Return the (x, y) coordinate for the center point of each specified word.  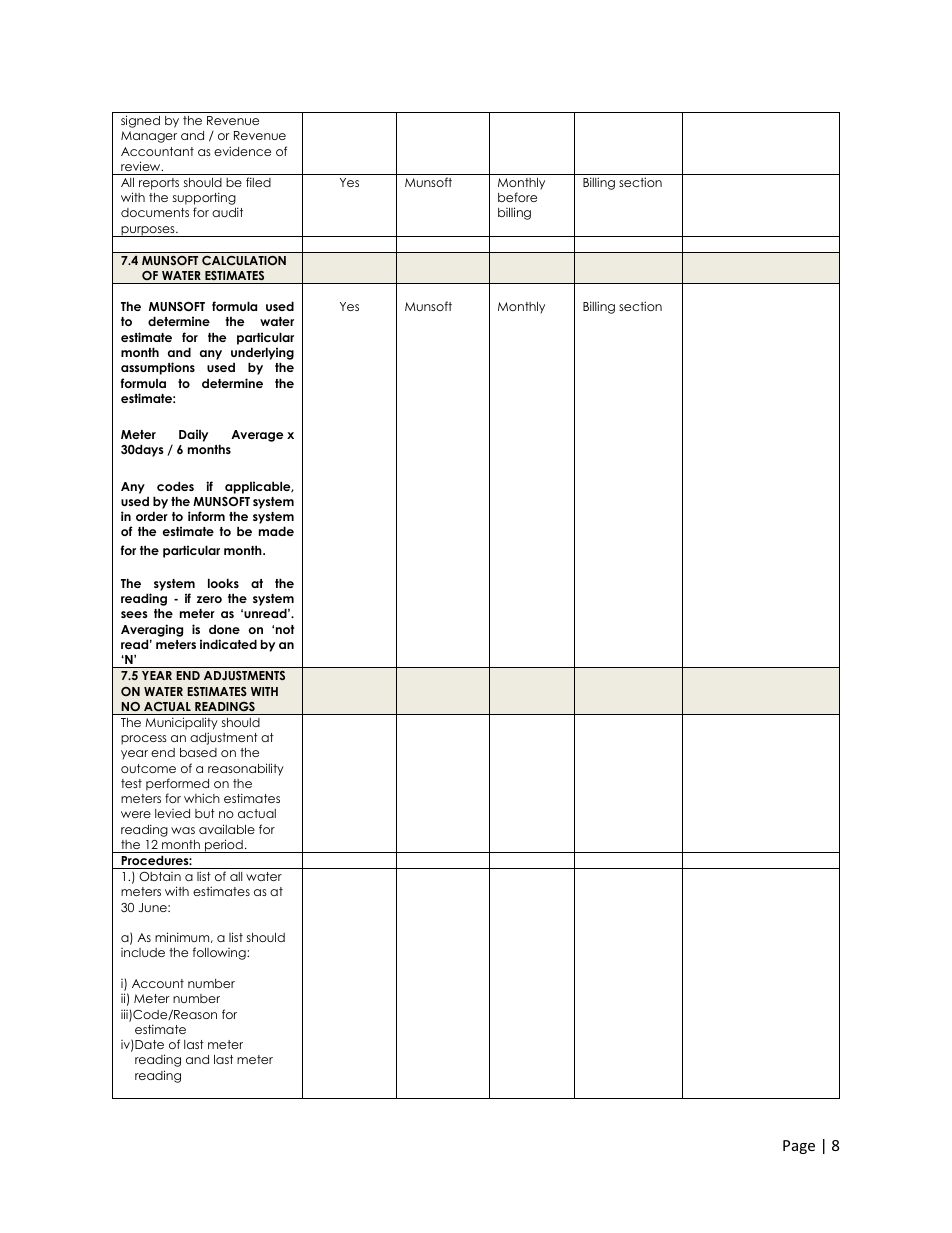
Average (257, 436)
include (143, 952)
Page (799, 1147)
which (202, 798)
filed (258, 182)
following (220, 953)
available (227, 829)
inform (206, 516)
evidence (242, 151)
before (517, 197)
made (276, 531)
